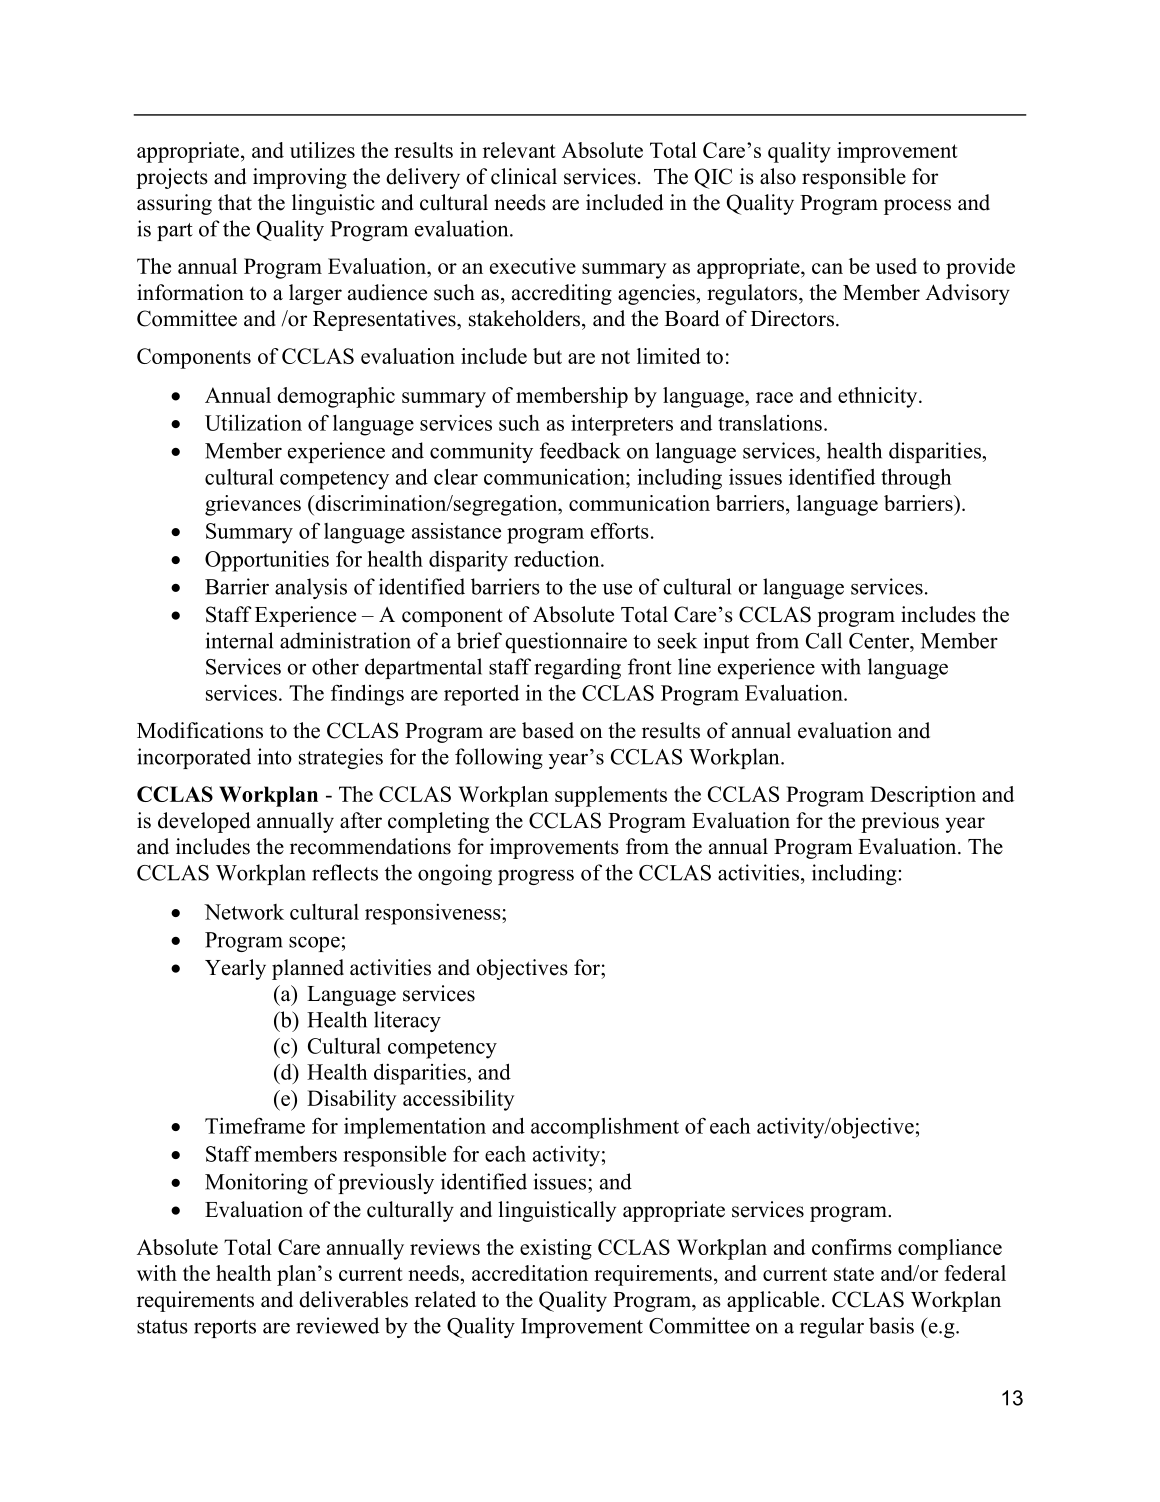 The width and height of the screenshot is (1160, 1502). Describe the element at coordinates (225, 1329) in the screenshot. I see `reports` at that location.
